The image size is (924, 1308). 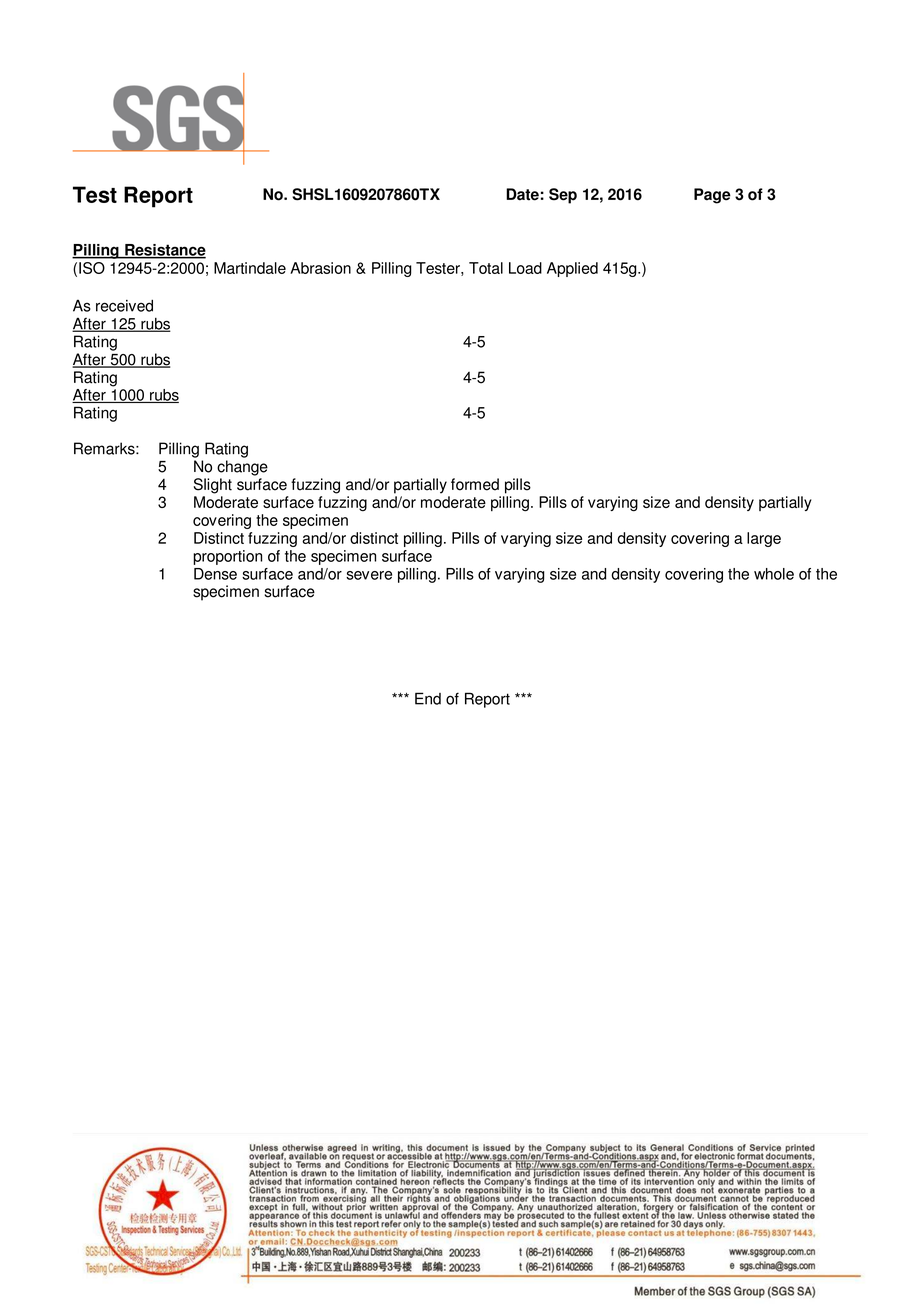 What do you see at coordinates (774, 574) in the screenshot?
I see `whole` at bounding box center [774, 574].
